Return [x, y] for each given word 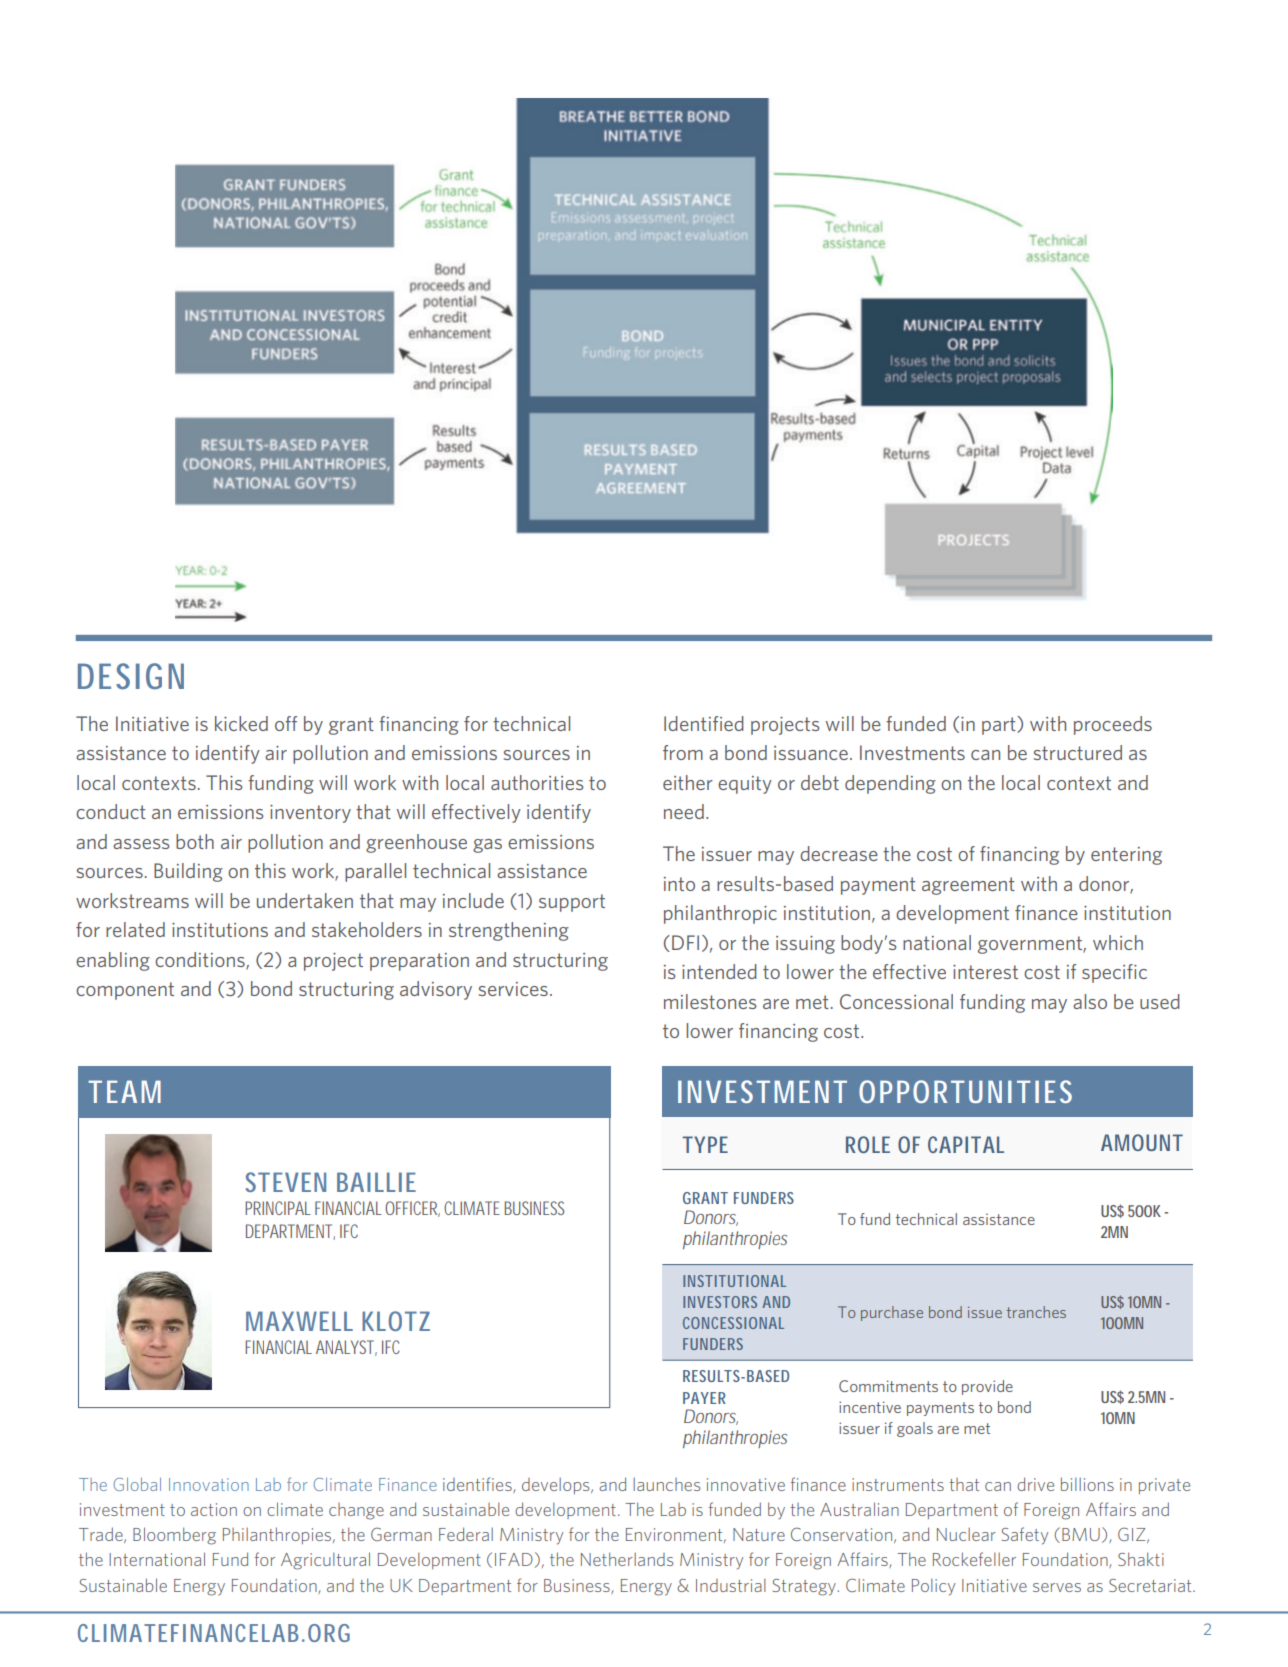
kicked [241, 723]
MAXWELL [299, 1321]
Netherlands [627, 1559]
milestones [710, 1001]
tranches [1036, 1312]
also [1090, 1001]
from [683, 752]
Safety [1025, 1536]
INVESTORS [720, 1302]
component [125, 991]
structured [1077, 752]
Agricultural [325, 1561]
